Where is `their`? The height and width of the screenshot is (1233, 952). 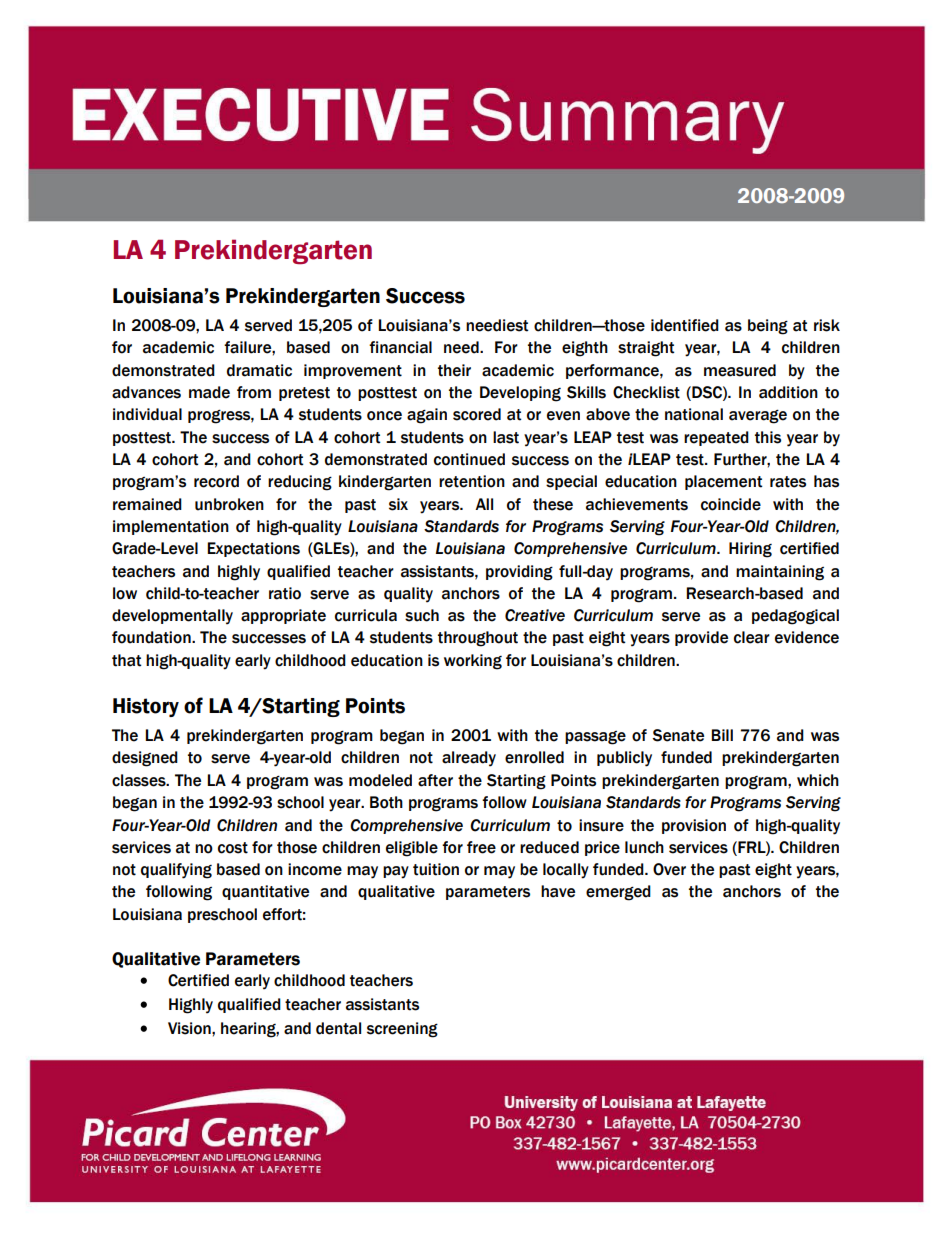 their is located at coordinates (454, 370).
